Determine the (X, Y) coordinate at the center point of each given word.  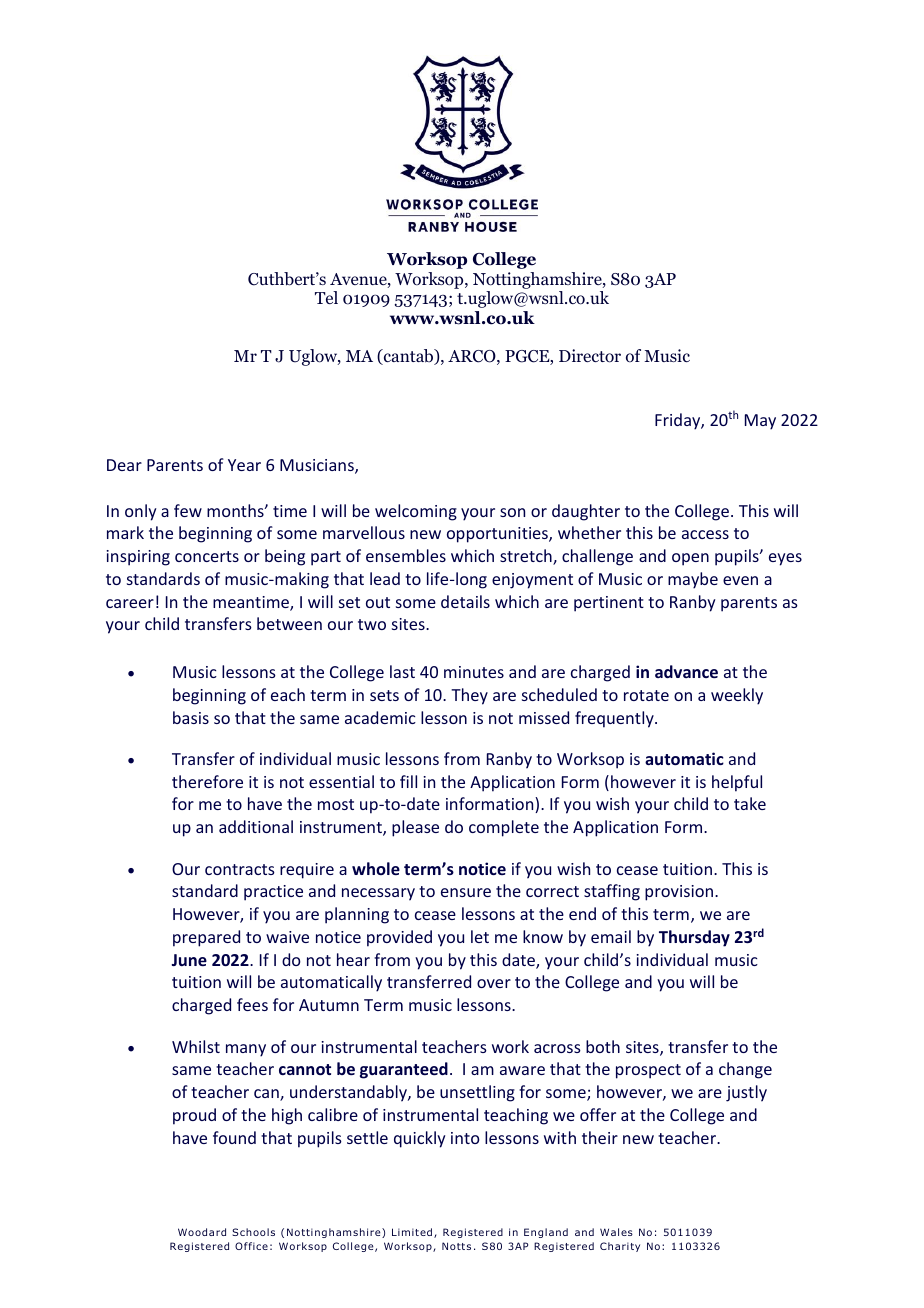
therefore (207, 781)
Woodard (202, 1232)
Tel (326, 297)
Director (590, 356)
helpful (737, 783)
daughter (586, 512)
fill (408, 781)
